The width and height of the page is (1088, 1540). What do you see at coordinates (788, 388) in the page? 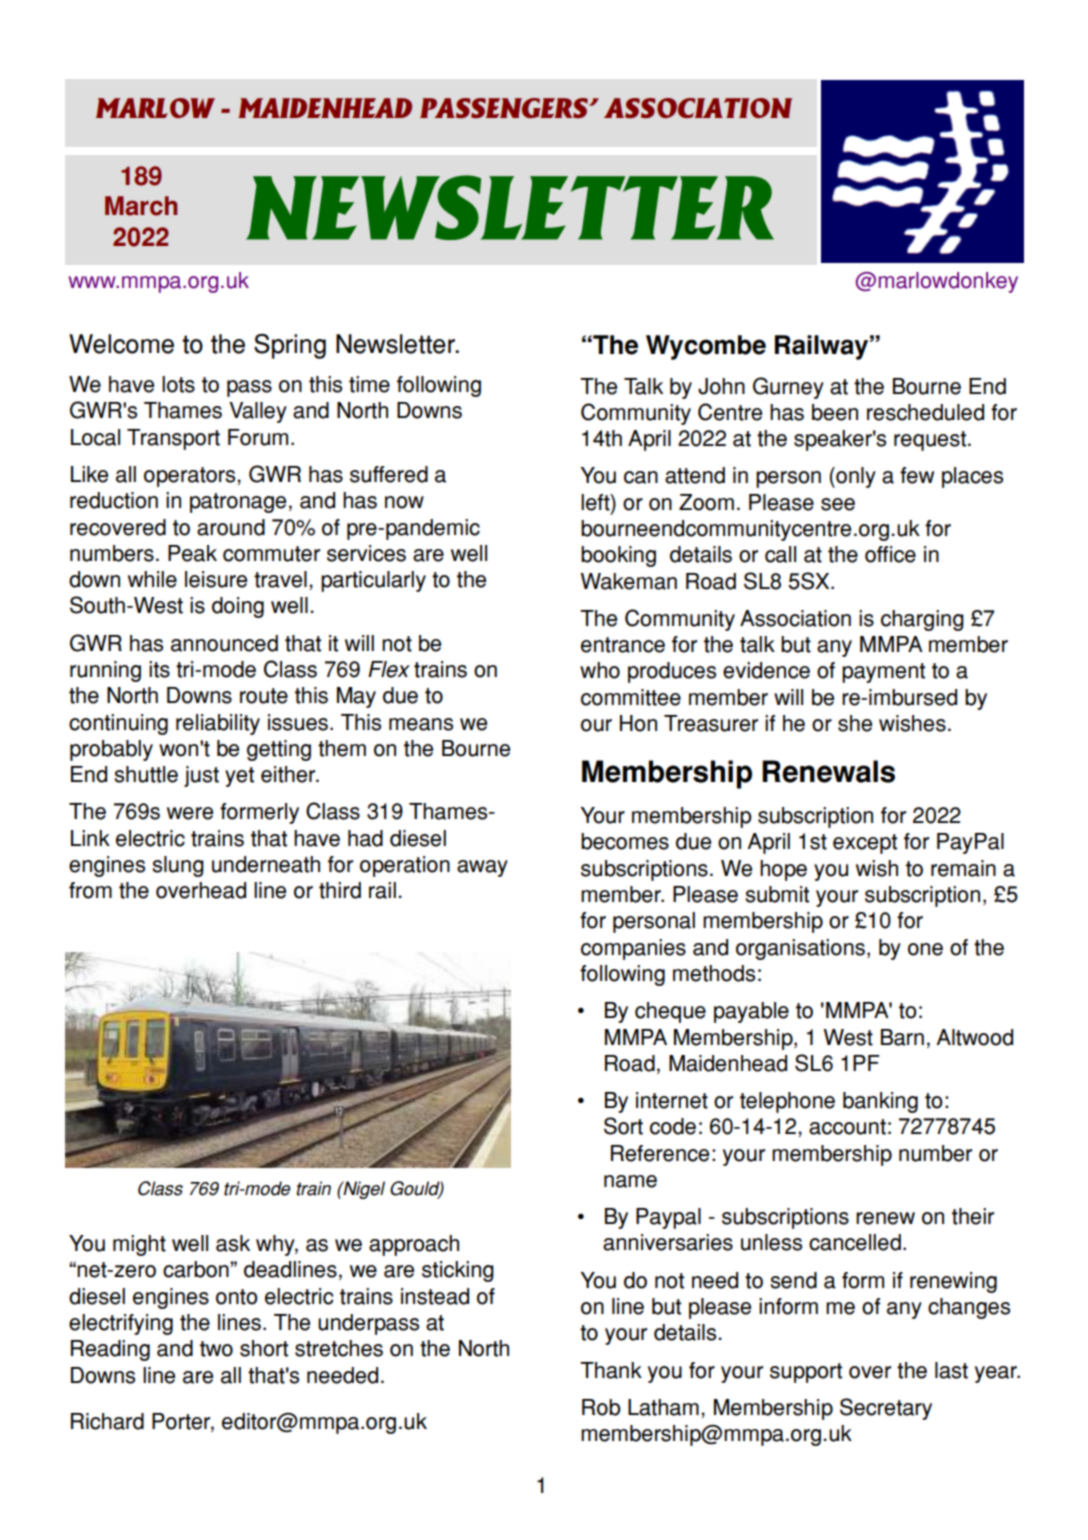
I see `Gurney` at bounding box center [788, 388].
